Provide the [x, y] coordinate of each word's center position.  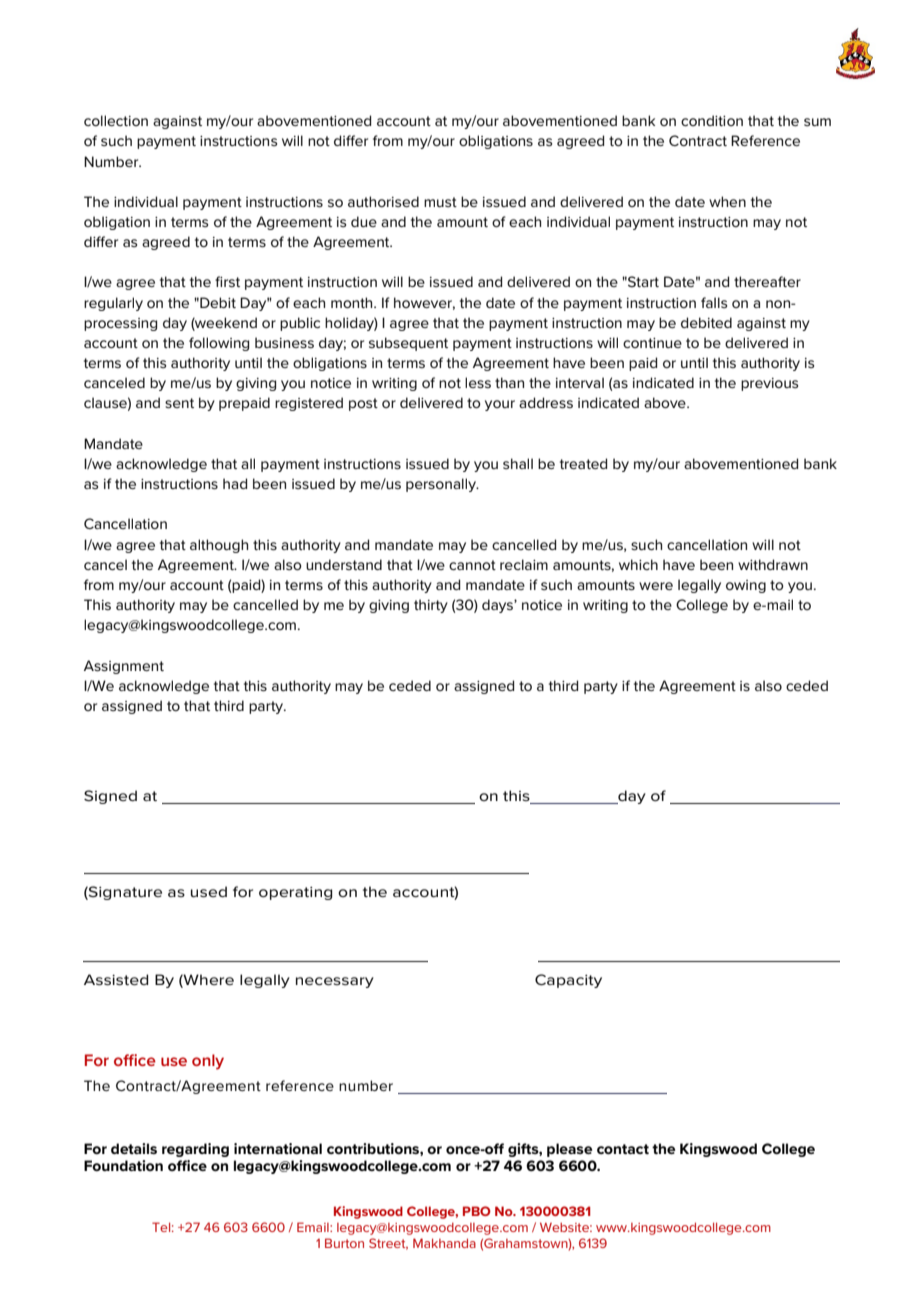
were [656, 586]
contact [623, 1149]
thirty [431, 606]
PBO [477, 1211]
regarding [195, 1150]
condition [712, 120]
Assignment [124, 667]
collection [116, 120]
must [440, 202]
